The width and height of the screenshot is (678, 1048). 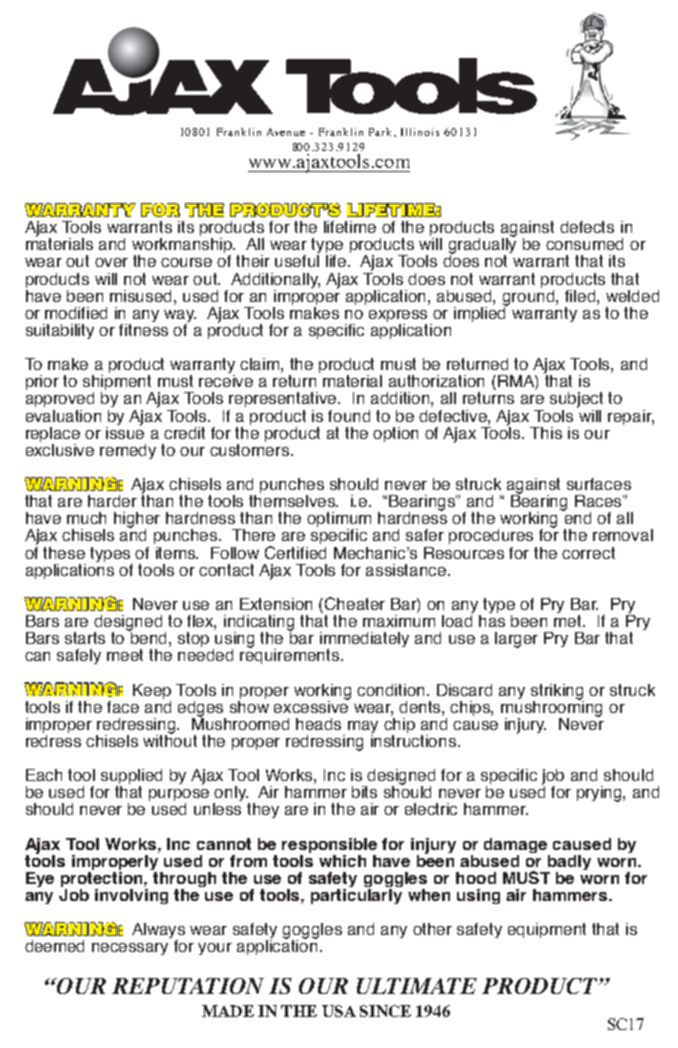 What do you see at coordinates (587, 227) in the screenshot?
I see `defects` at bounding box center [587, 227].
